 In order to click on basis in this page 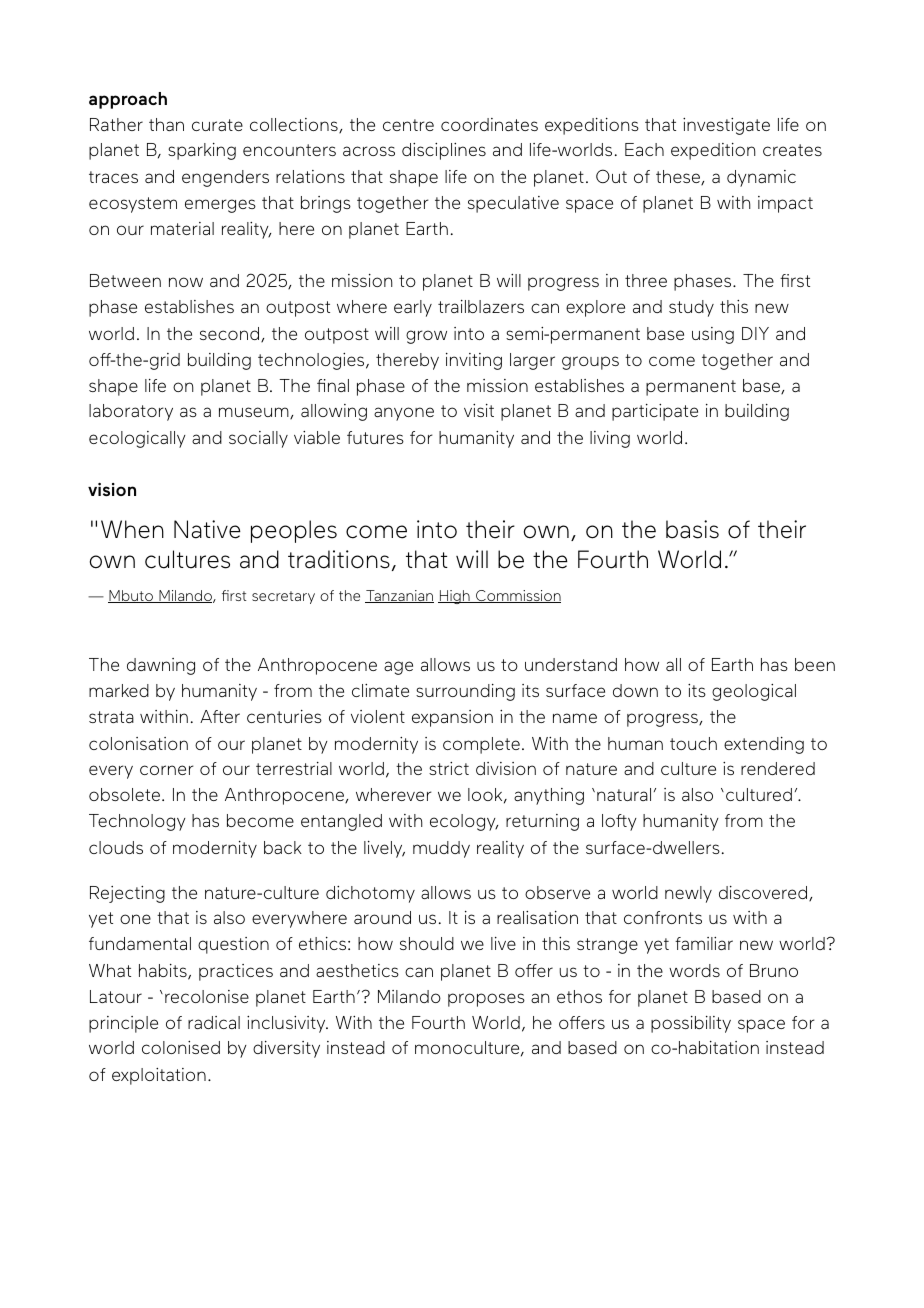, I will do `click(692, 529)`.
